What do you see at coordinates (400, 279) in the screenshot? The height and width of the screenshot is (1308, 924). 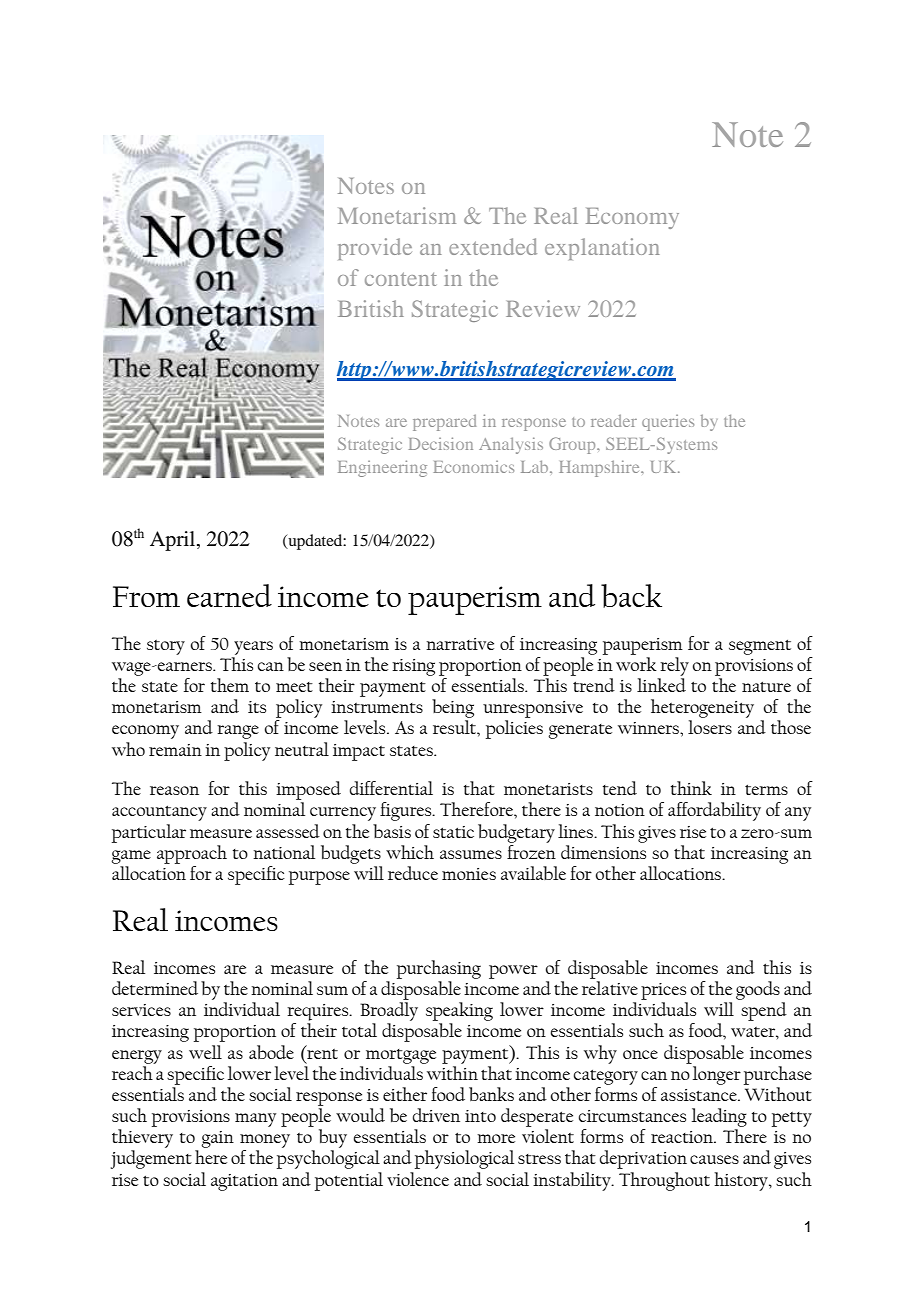 I see `content` at bounding box center [400, 279].
